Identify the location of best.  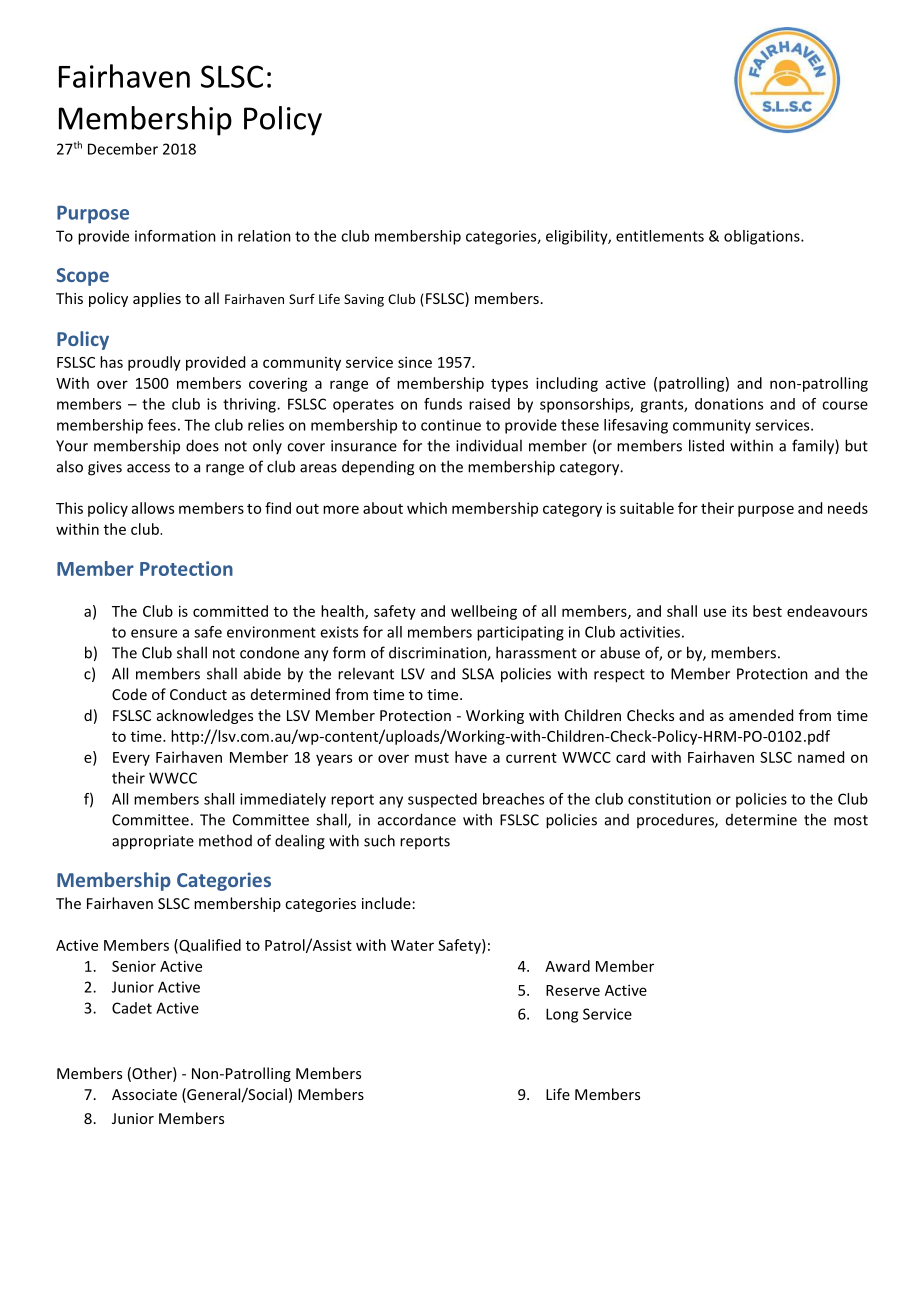
(767, 611).
